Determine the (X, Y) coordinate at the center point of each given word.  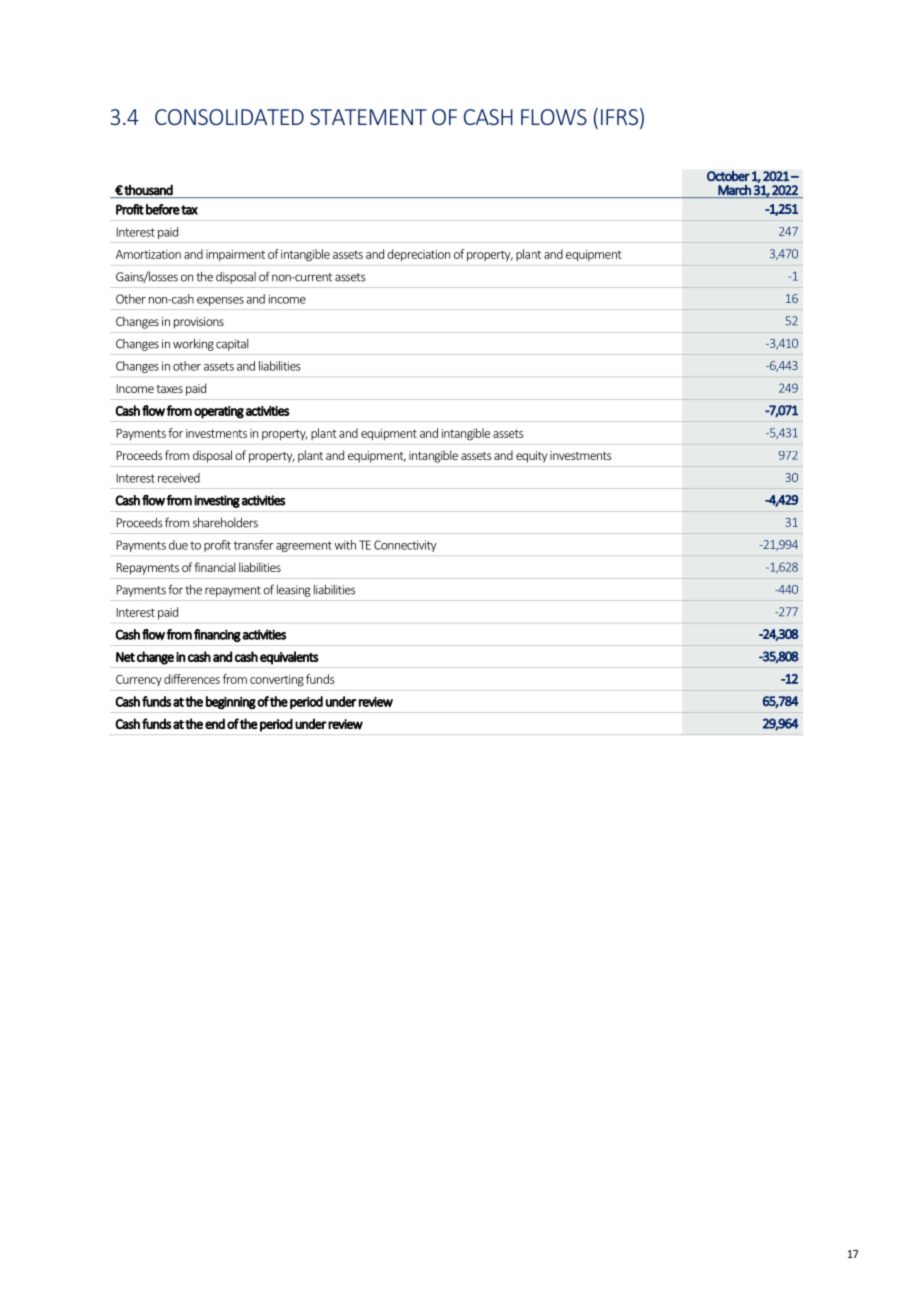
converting (277, 681)
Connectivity (405, 546)
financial (215, 567)
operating (219, 412)
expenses (220, 301)
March (734, 190)
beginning (231, 702)
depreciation (418, 255)
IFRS (619, 117)
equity (531, 457)
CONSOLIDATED (229, 117)
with (345, 545)
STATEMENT (368, 117)
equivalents (289, 658)
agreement (304, 546)
